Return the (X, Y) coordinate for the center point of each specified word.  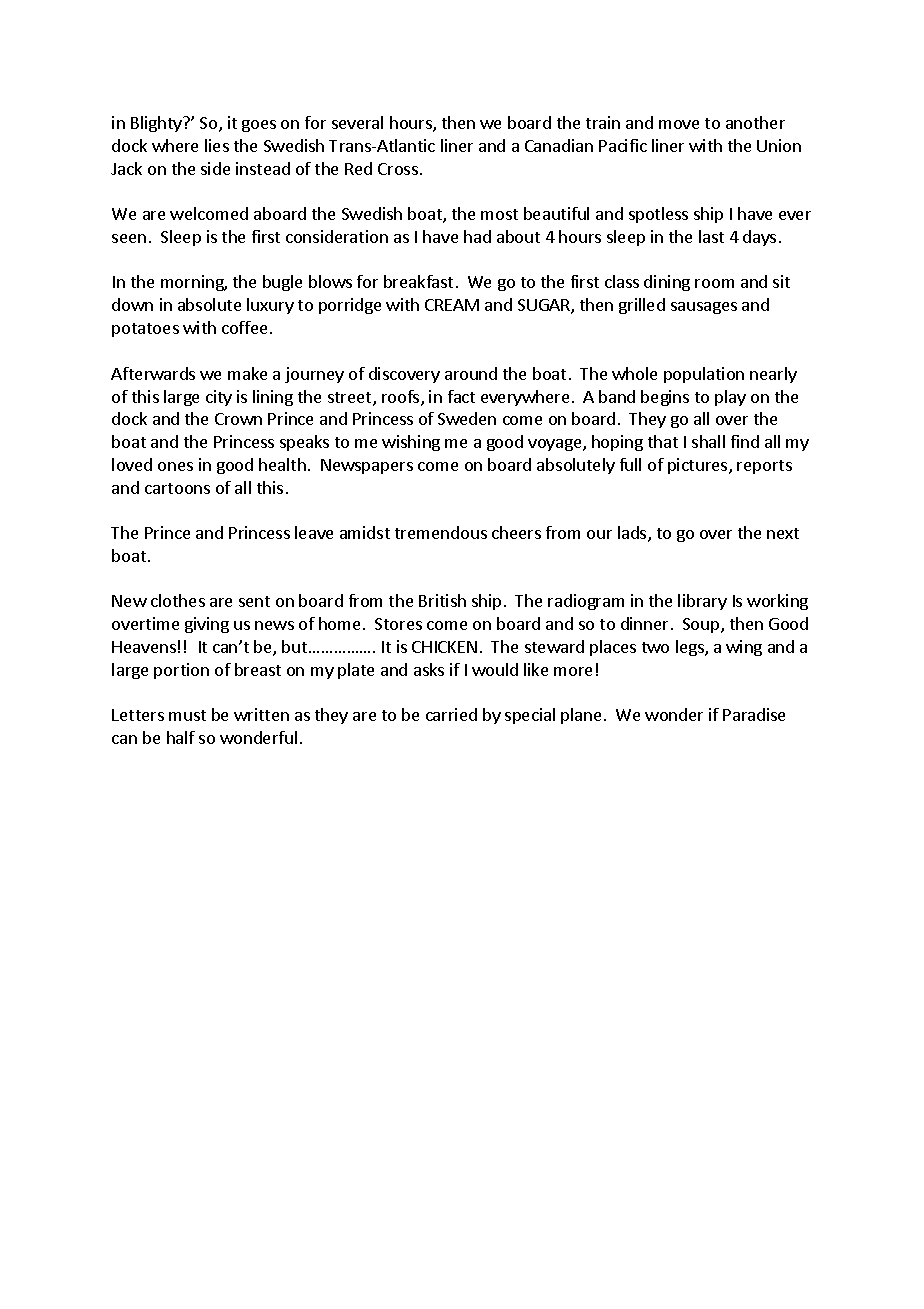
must (187, 715)
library (702, 602)
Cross (398, 169)
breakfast (418, 281)
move (679, 124)
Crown (238, 419)
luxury (270, 306)
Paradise (754, 714)
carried (451, 714)
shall (708, 441)
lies (217, 145)
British (442, 600)
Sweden (467, 418)
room (714, 283)
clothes (178, 600)
